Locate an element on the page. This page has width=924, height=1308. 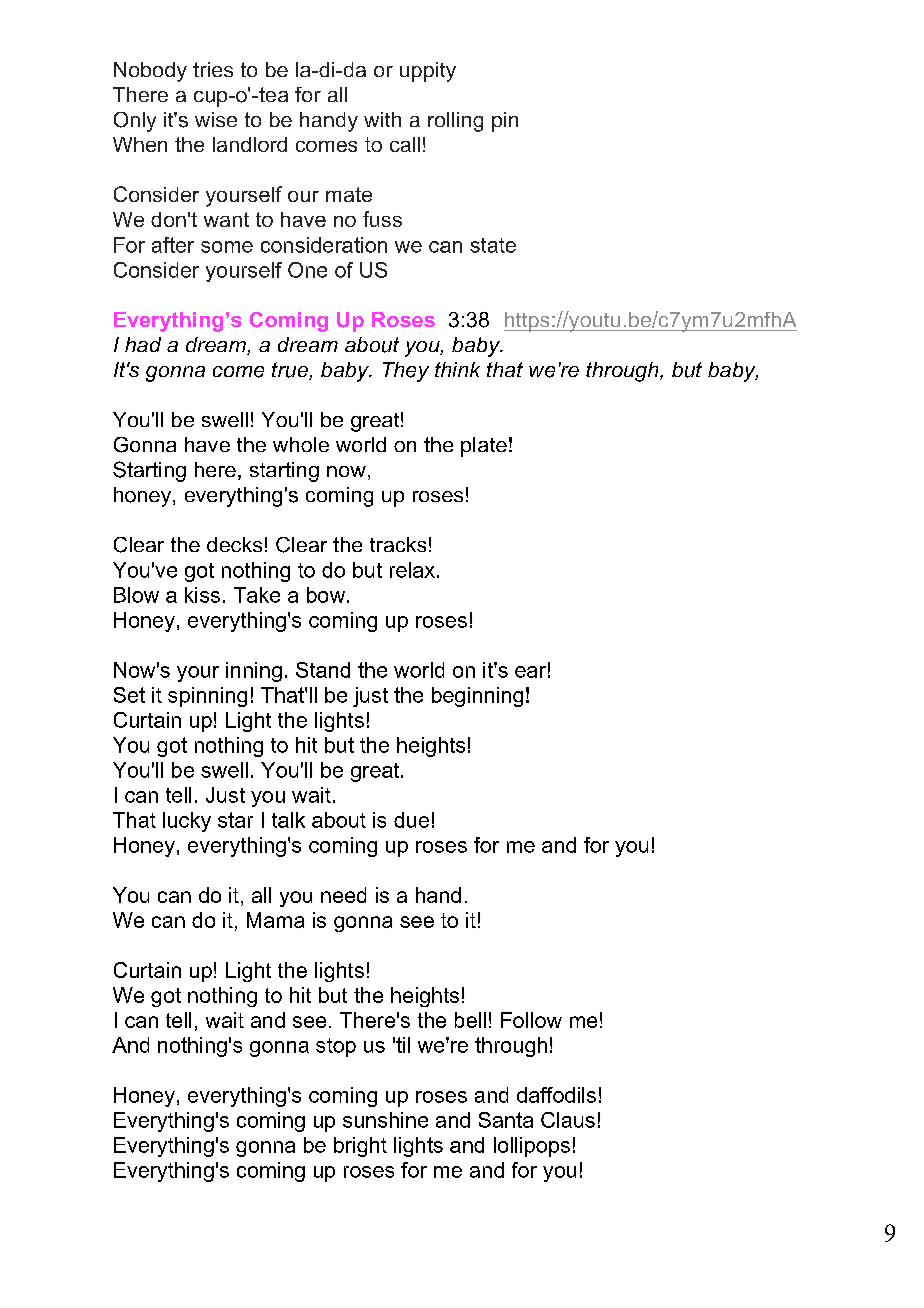
rolling is located at coordinates (455, 122).
